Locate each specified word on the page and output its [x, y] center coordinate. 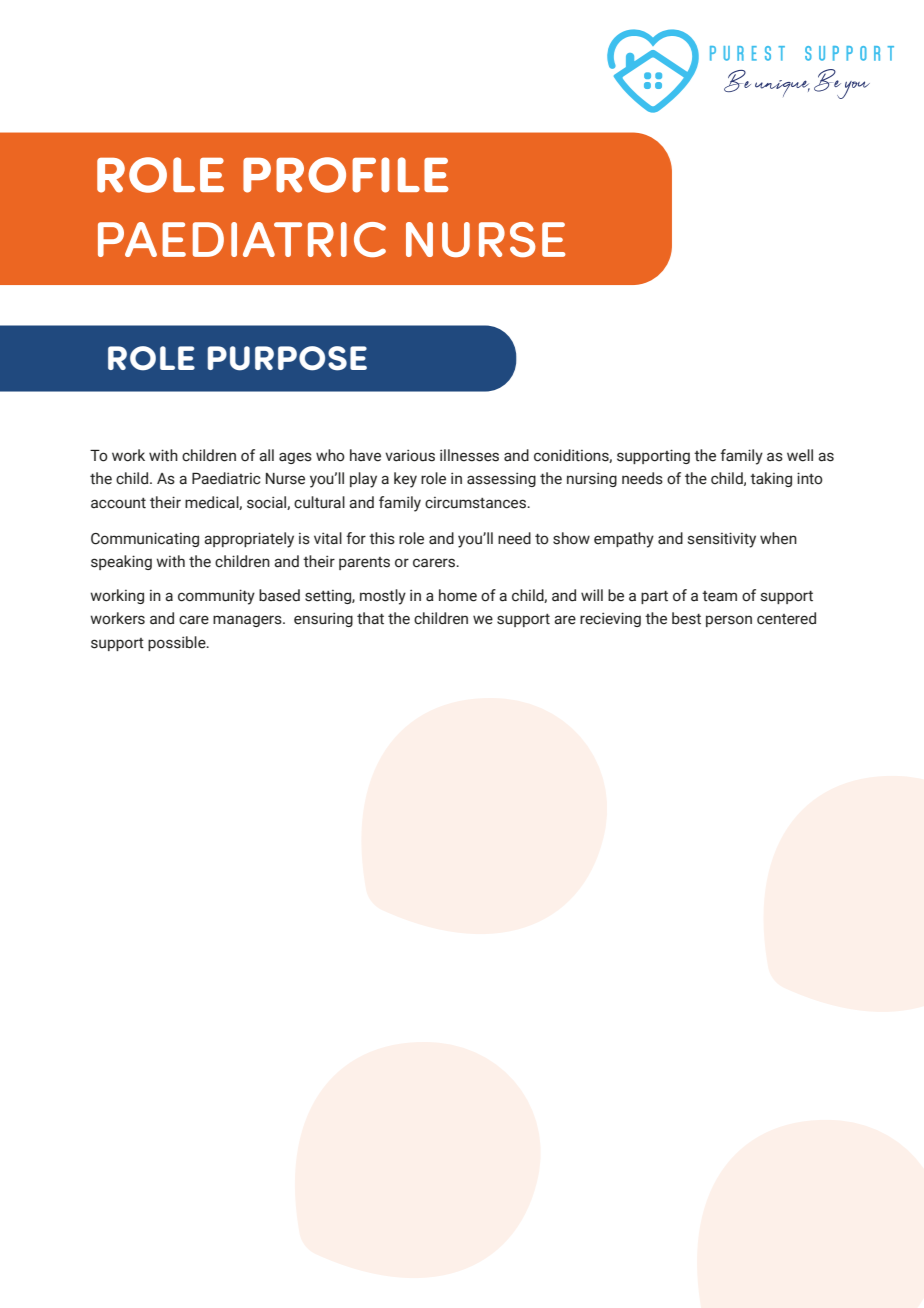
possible [178, 643]
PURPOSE [287, 358]
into [810, 478]
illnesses [469, 455]
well [800, 455]
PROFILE [346, 175]
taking [771, 479]
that [370, 618]
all [266, 455]
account [118, 503]
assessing [501, 479]
